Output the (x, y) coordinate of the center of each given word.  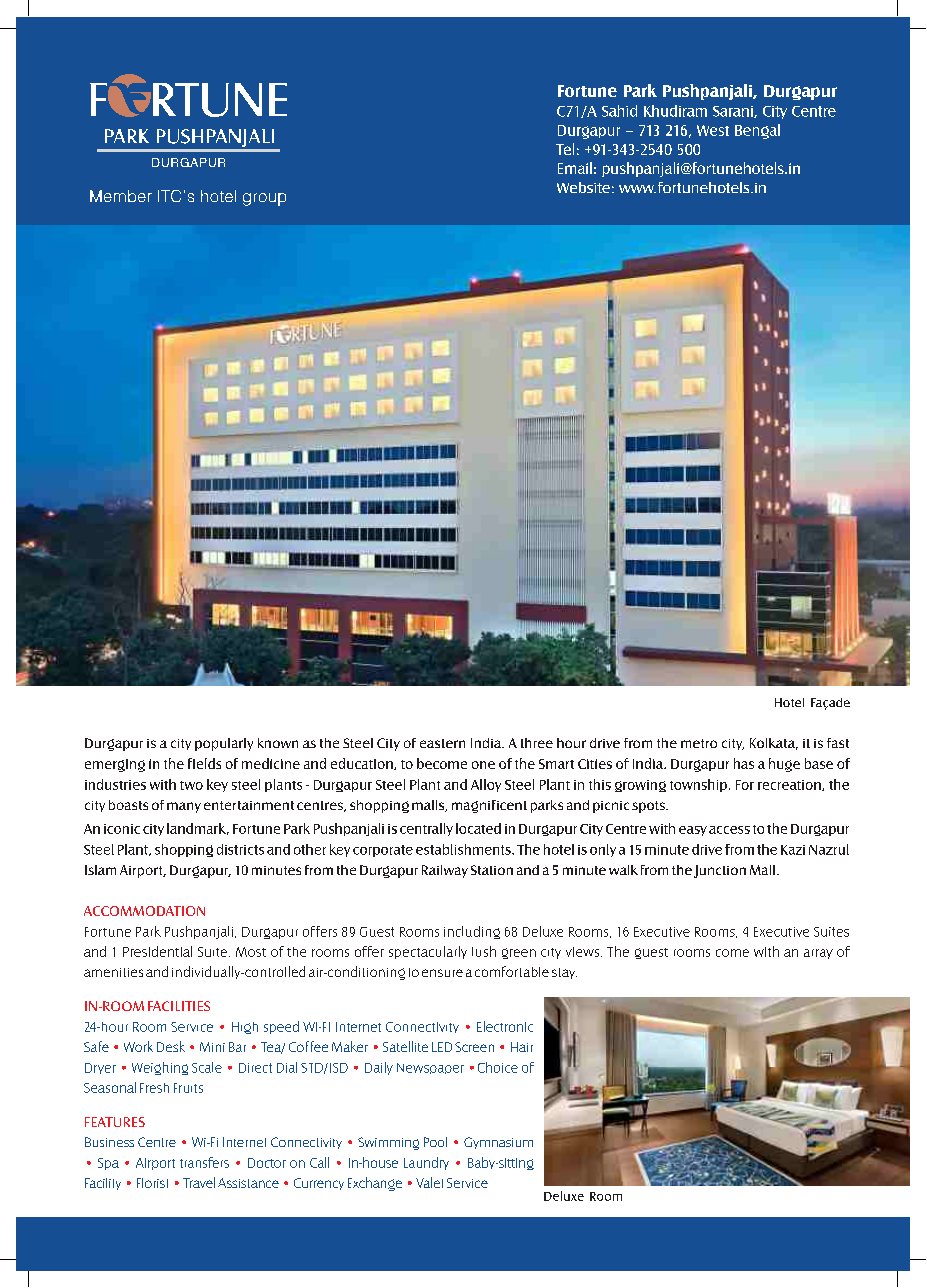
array (818, 954)
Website (583, 187)
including (472, 932)
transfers (204, 1162)
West (713, 130)
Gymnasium (498, 1143)
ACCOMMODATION (144, 911)
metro (699, 743)
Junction (720, 871)
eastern (442, 743)
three (537, 743)
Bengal (757, 131)
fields (204, 763)
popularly (224, 744)
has (744, 763)
